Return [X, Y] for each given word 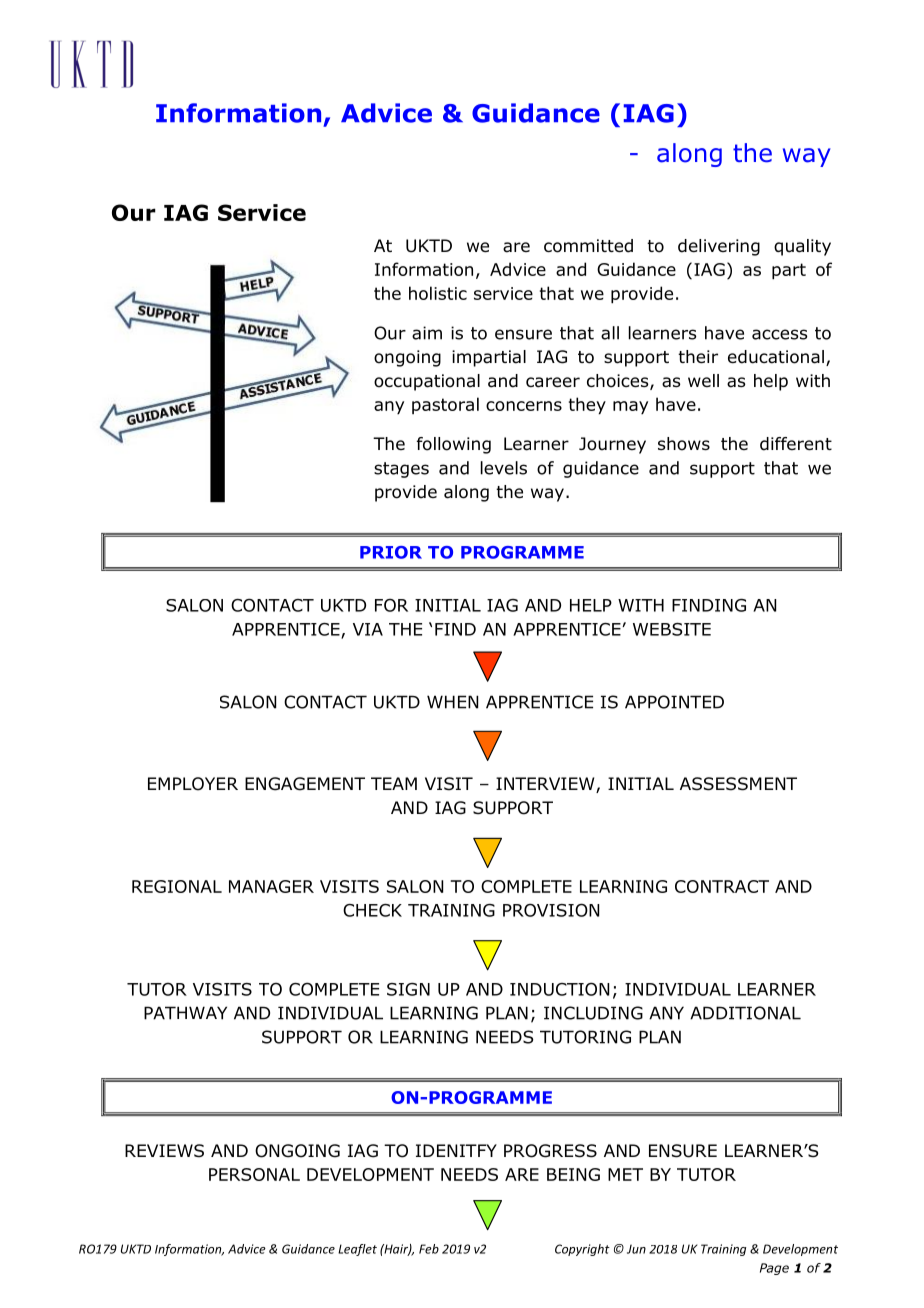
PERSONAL [254, 1174]
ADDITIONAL [745, 1013]
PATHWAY [185, 1013]
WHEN [452, 702]
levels [504, 468]
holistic [438, 293]
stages [401, 470]
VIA [368, 629]
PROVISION [551, 910]
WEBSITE [672, 629]
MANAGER [271, 886]
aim [427, 333]
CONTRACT [722, 886]
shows [684, 444]
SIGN [408, 989]
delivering [719, 247]
